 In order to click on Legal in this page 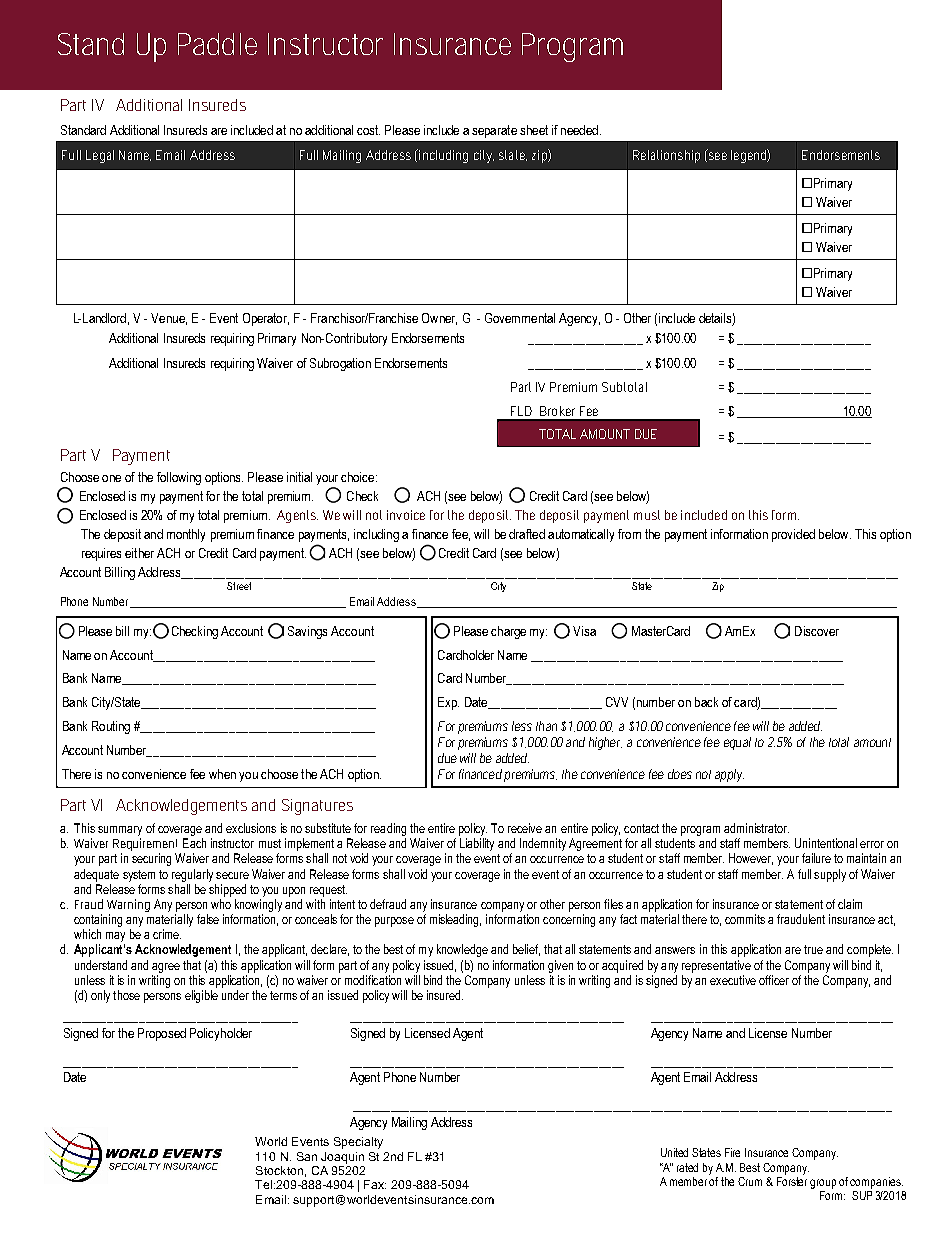, I will do `click(100, 156)`.
